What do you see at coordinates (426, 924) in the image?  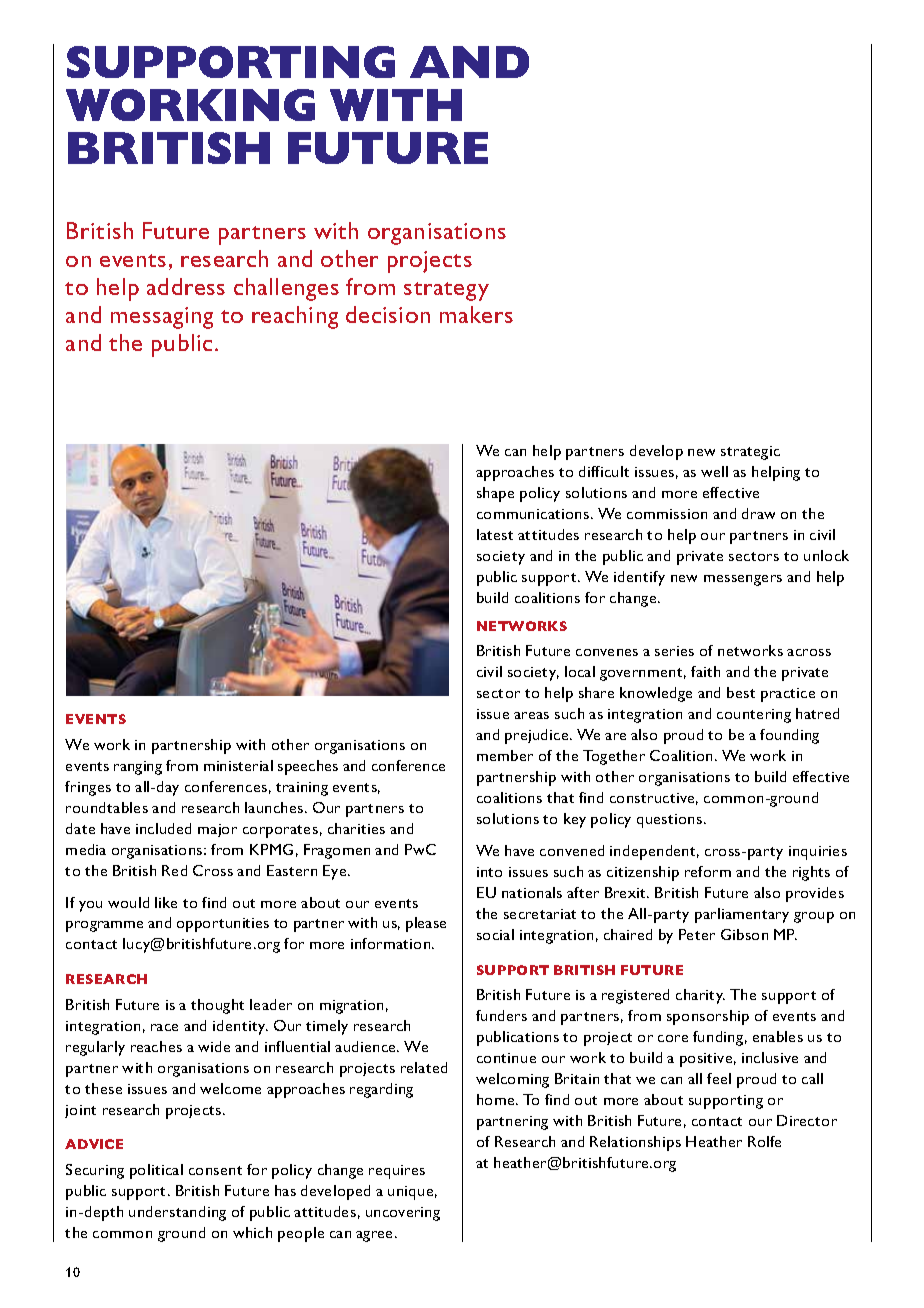 I see `please` at bounding box center [426, 924].
